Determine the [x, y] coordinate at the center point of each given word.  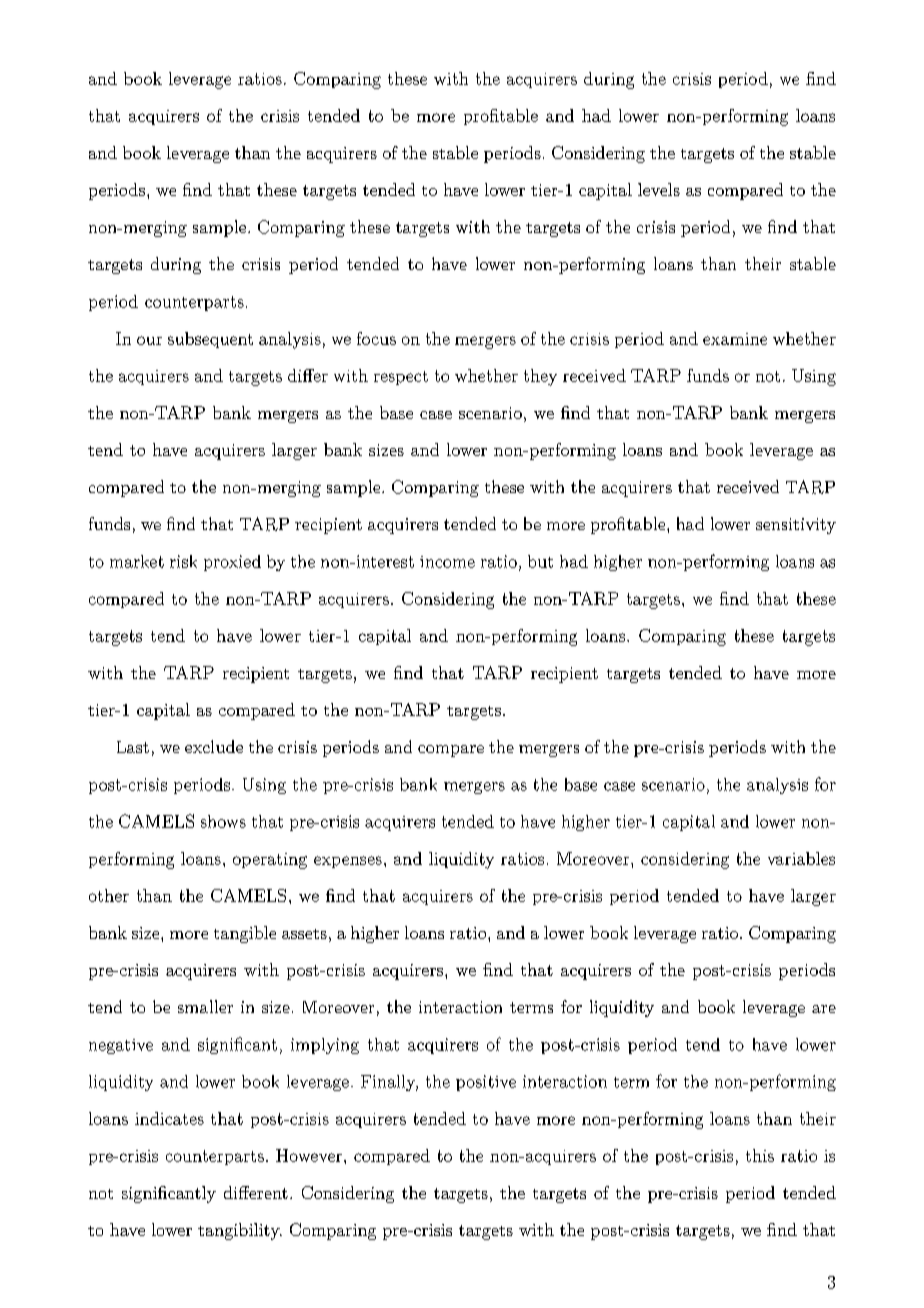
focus [376, 338]
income [447, 562]
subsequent [210, 340]
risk [183, 561]
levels [659, 189]
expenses [348, 862]
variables [801, 858]
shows [223, 821]
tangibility [240, 1231]
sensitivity [796, 526]
